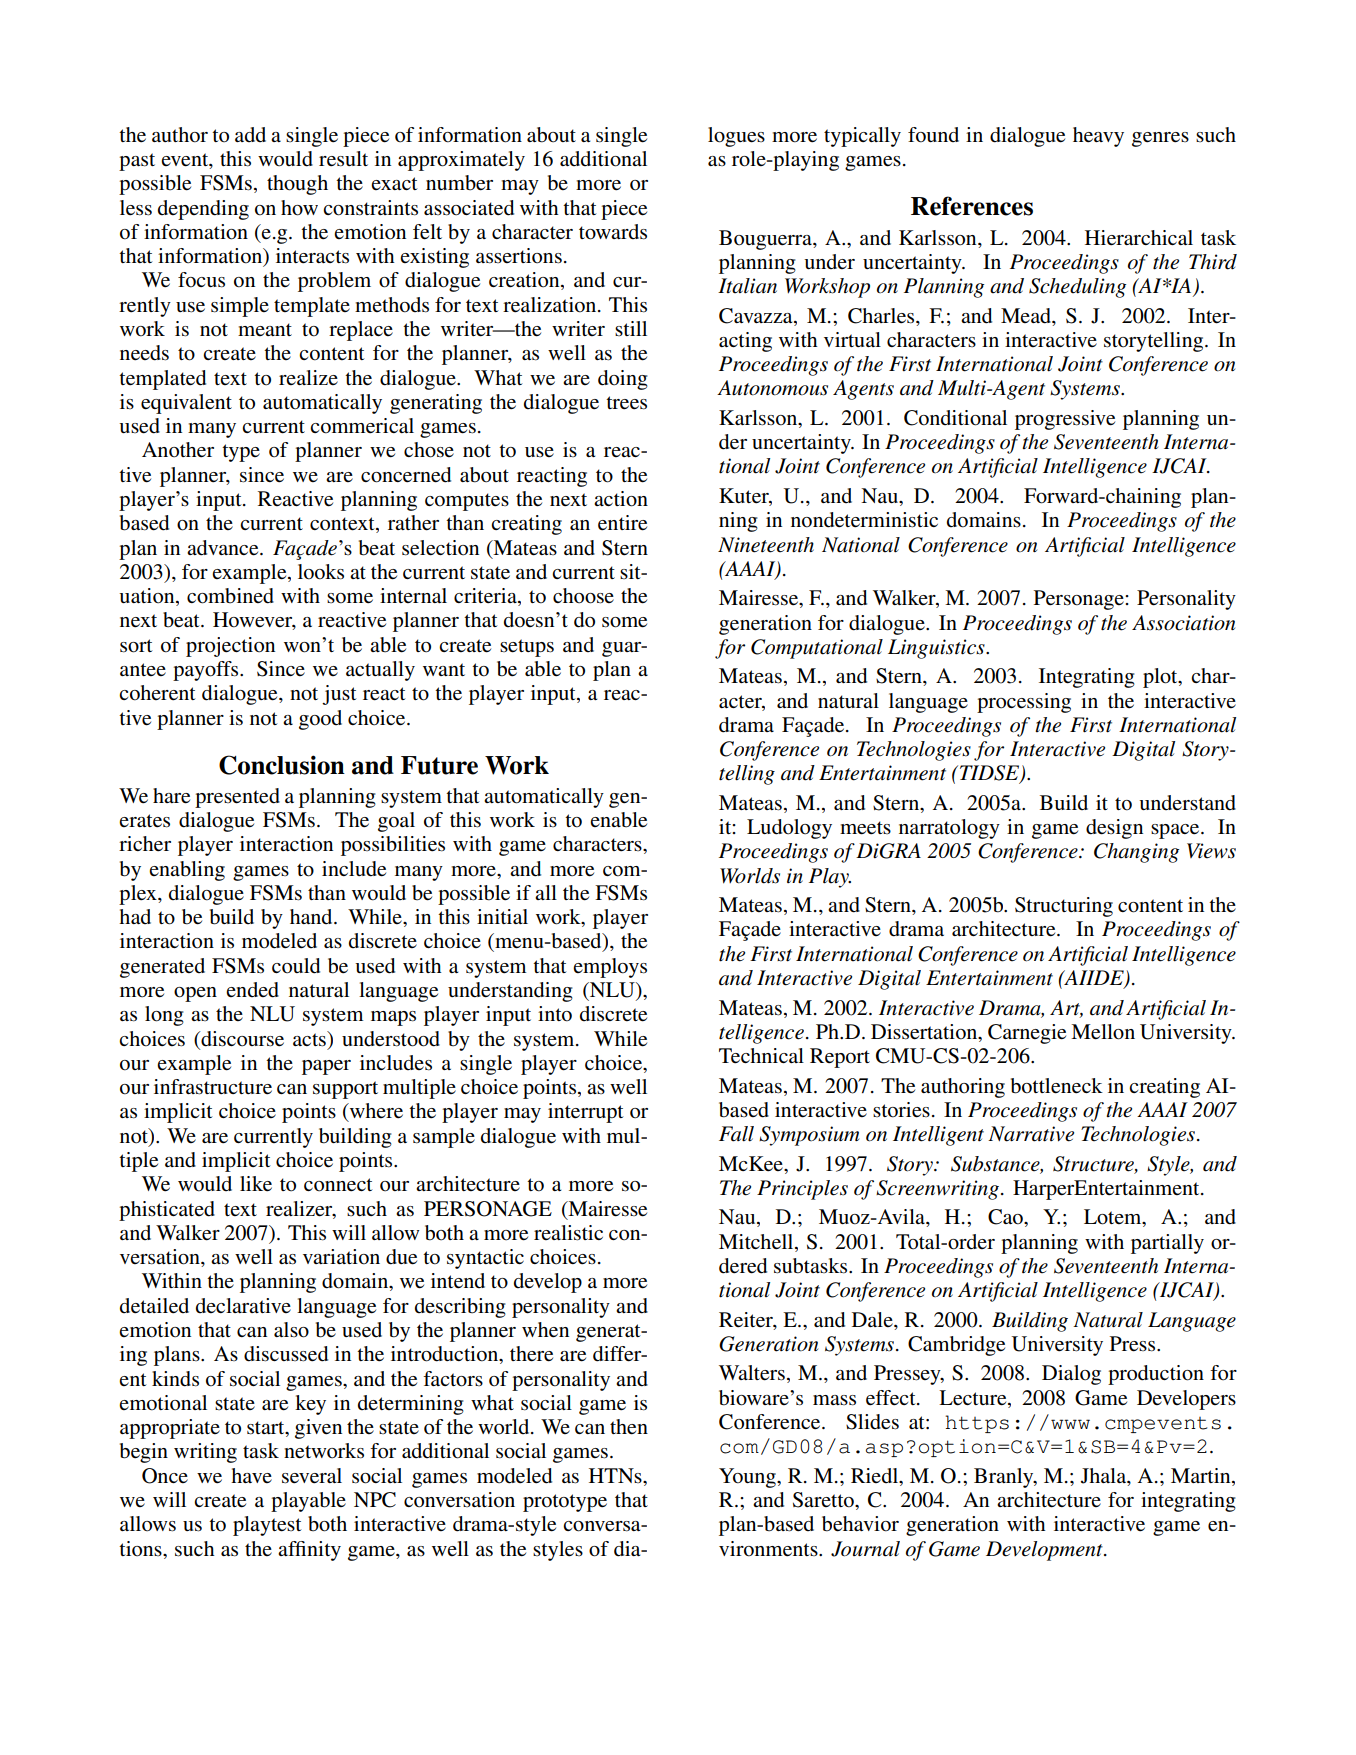 The image size is (1356, 1755). Describe the element at coordinates (613, 232) in the screenshot. I see `towards` at that location.
